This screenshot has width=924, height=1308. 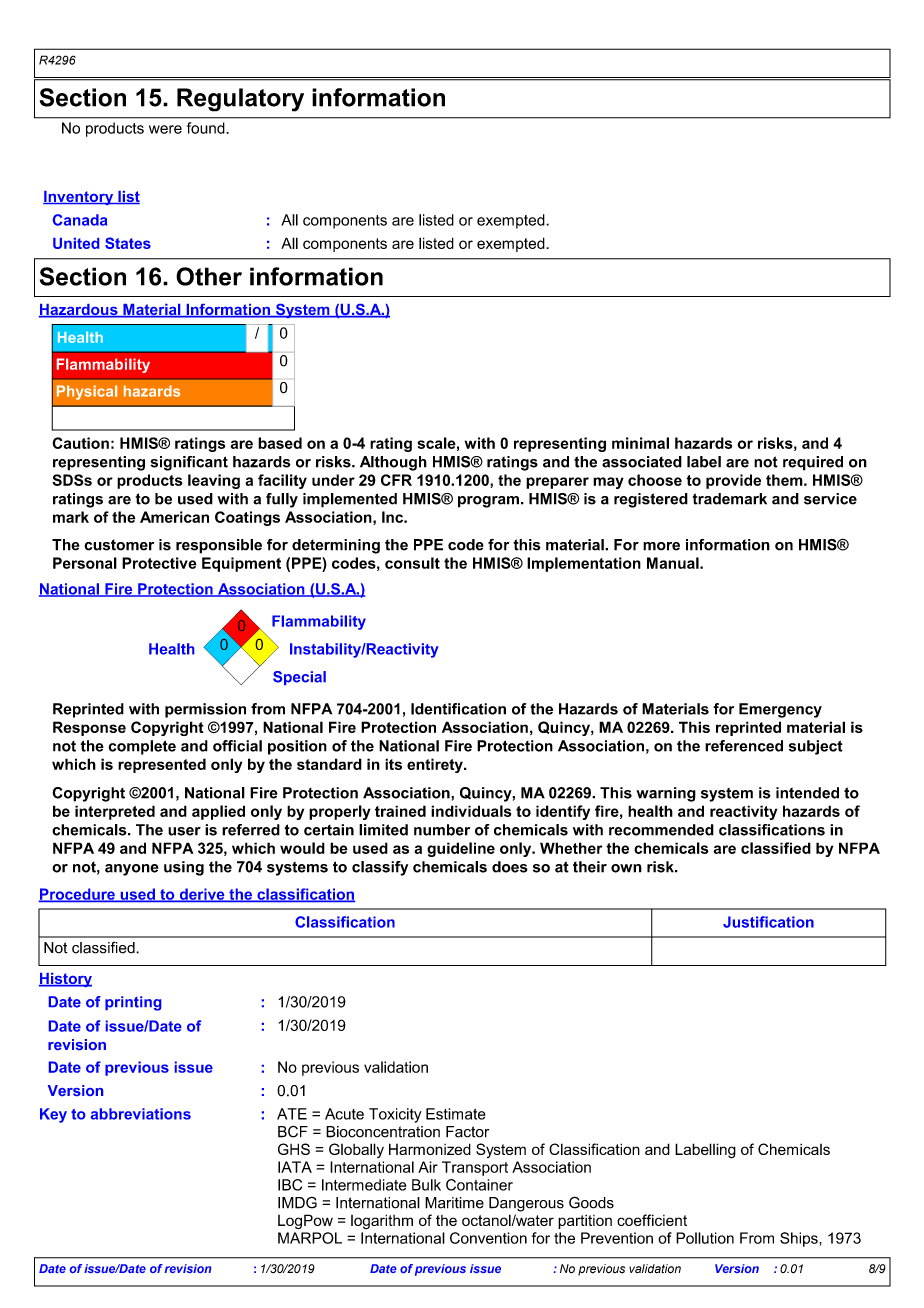 I want to click on were, so click(x=165, y=129).
